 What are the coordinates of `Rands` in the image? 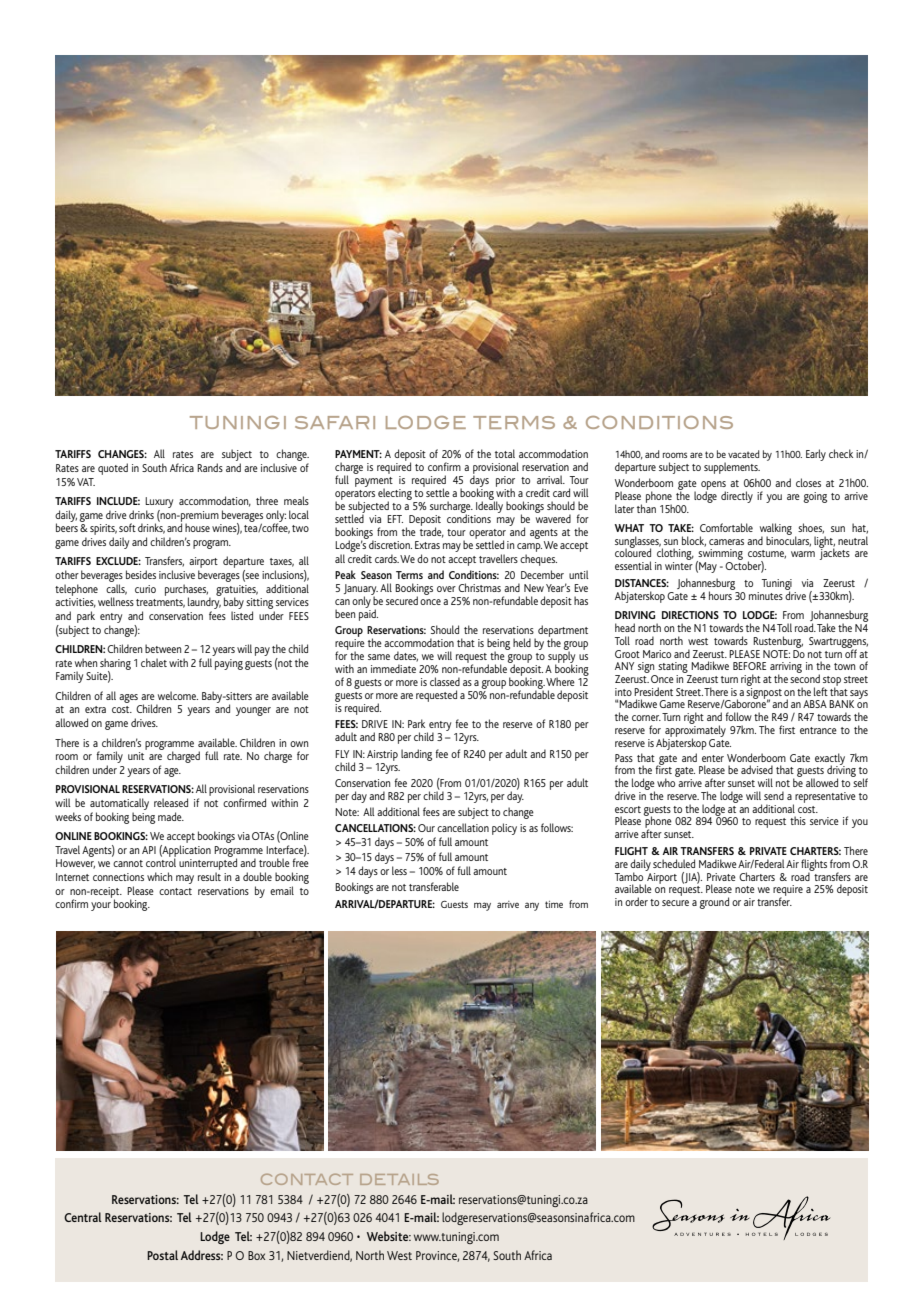 It's located at (210, 467).
